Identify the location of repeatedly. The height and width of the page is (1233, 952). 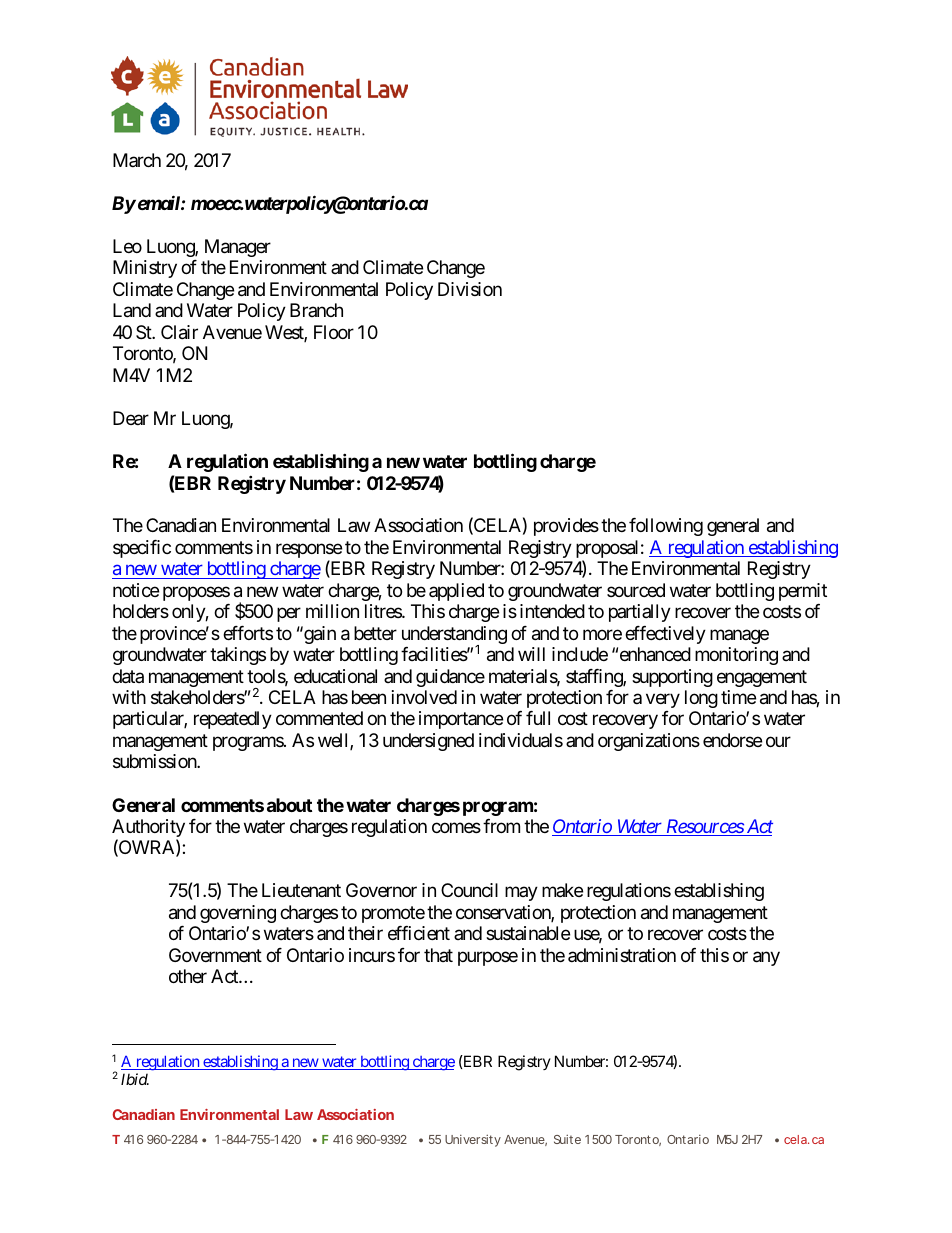
(233, 720).
